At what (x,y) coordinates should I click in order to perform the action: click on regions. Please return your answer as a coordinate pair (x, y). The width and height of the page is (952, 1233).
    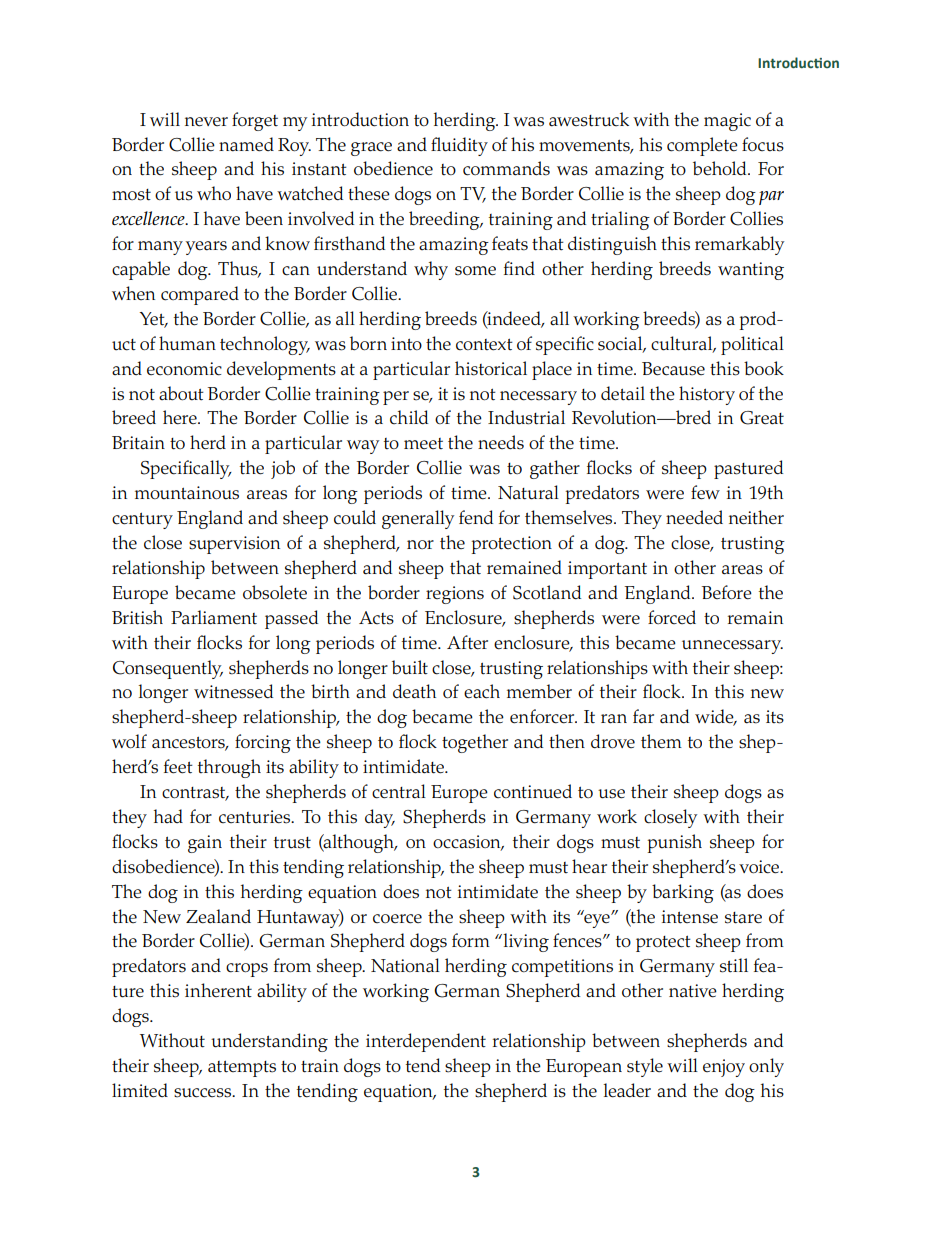
    Looking at the image, I should click on (455, 595).
